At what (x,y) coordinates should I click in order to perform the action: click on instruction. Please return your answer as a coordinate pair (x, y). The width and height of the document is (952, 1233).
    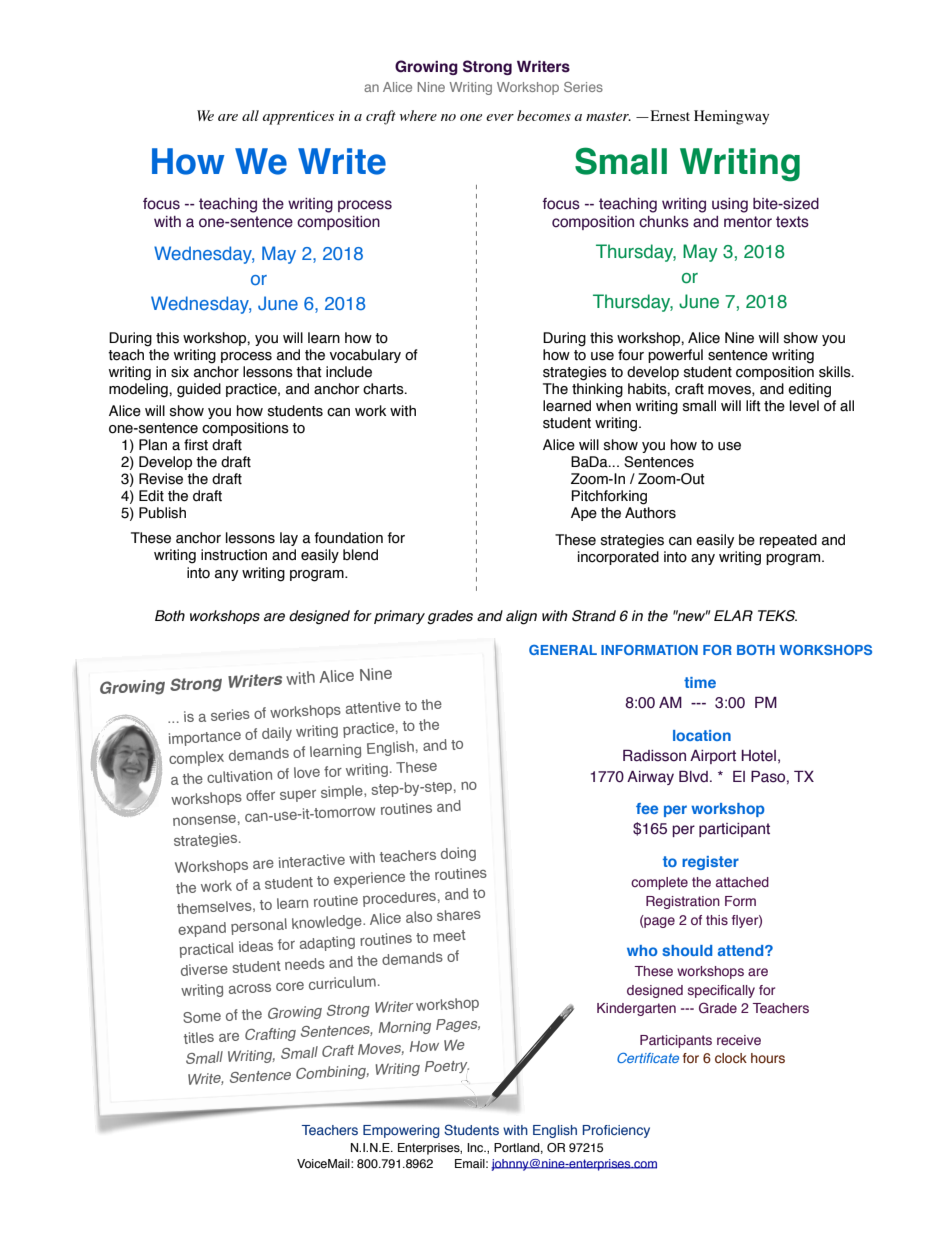
    Looking at the image, I should click on (234, 555).
